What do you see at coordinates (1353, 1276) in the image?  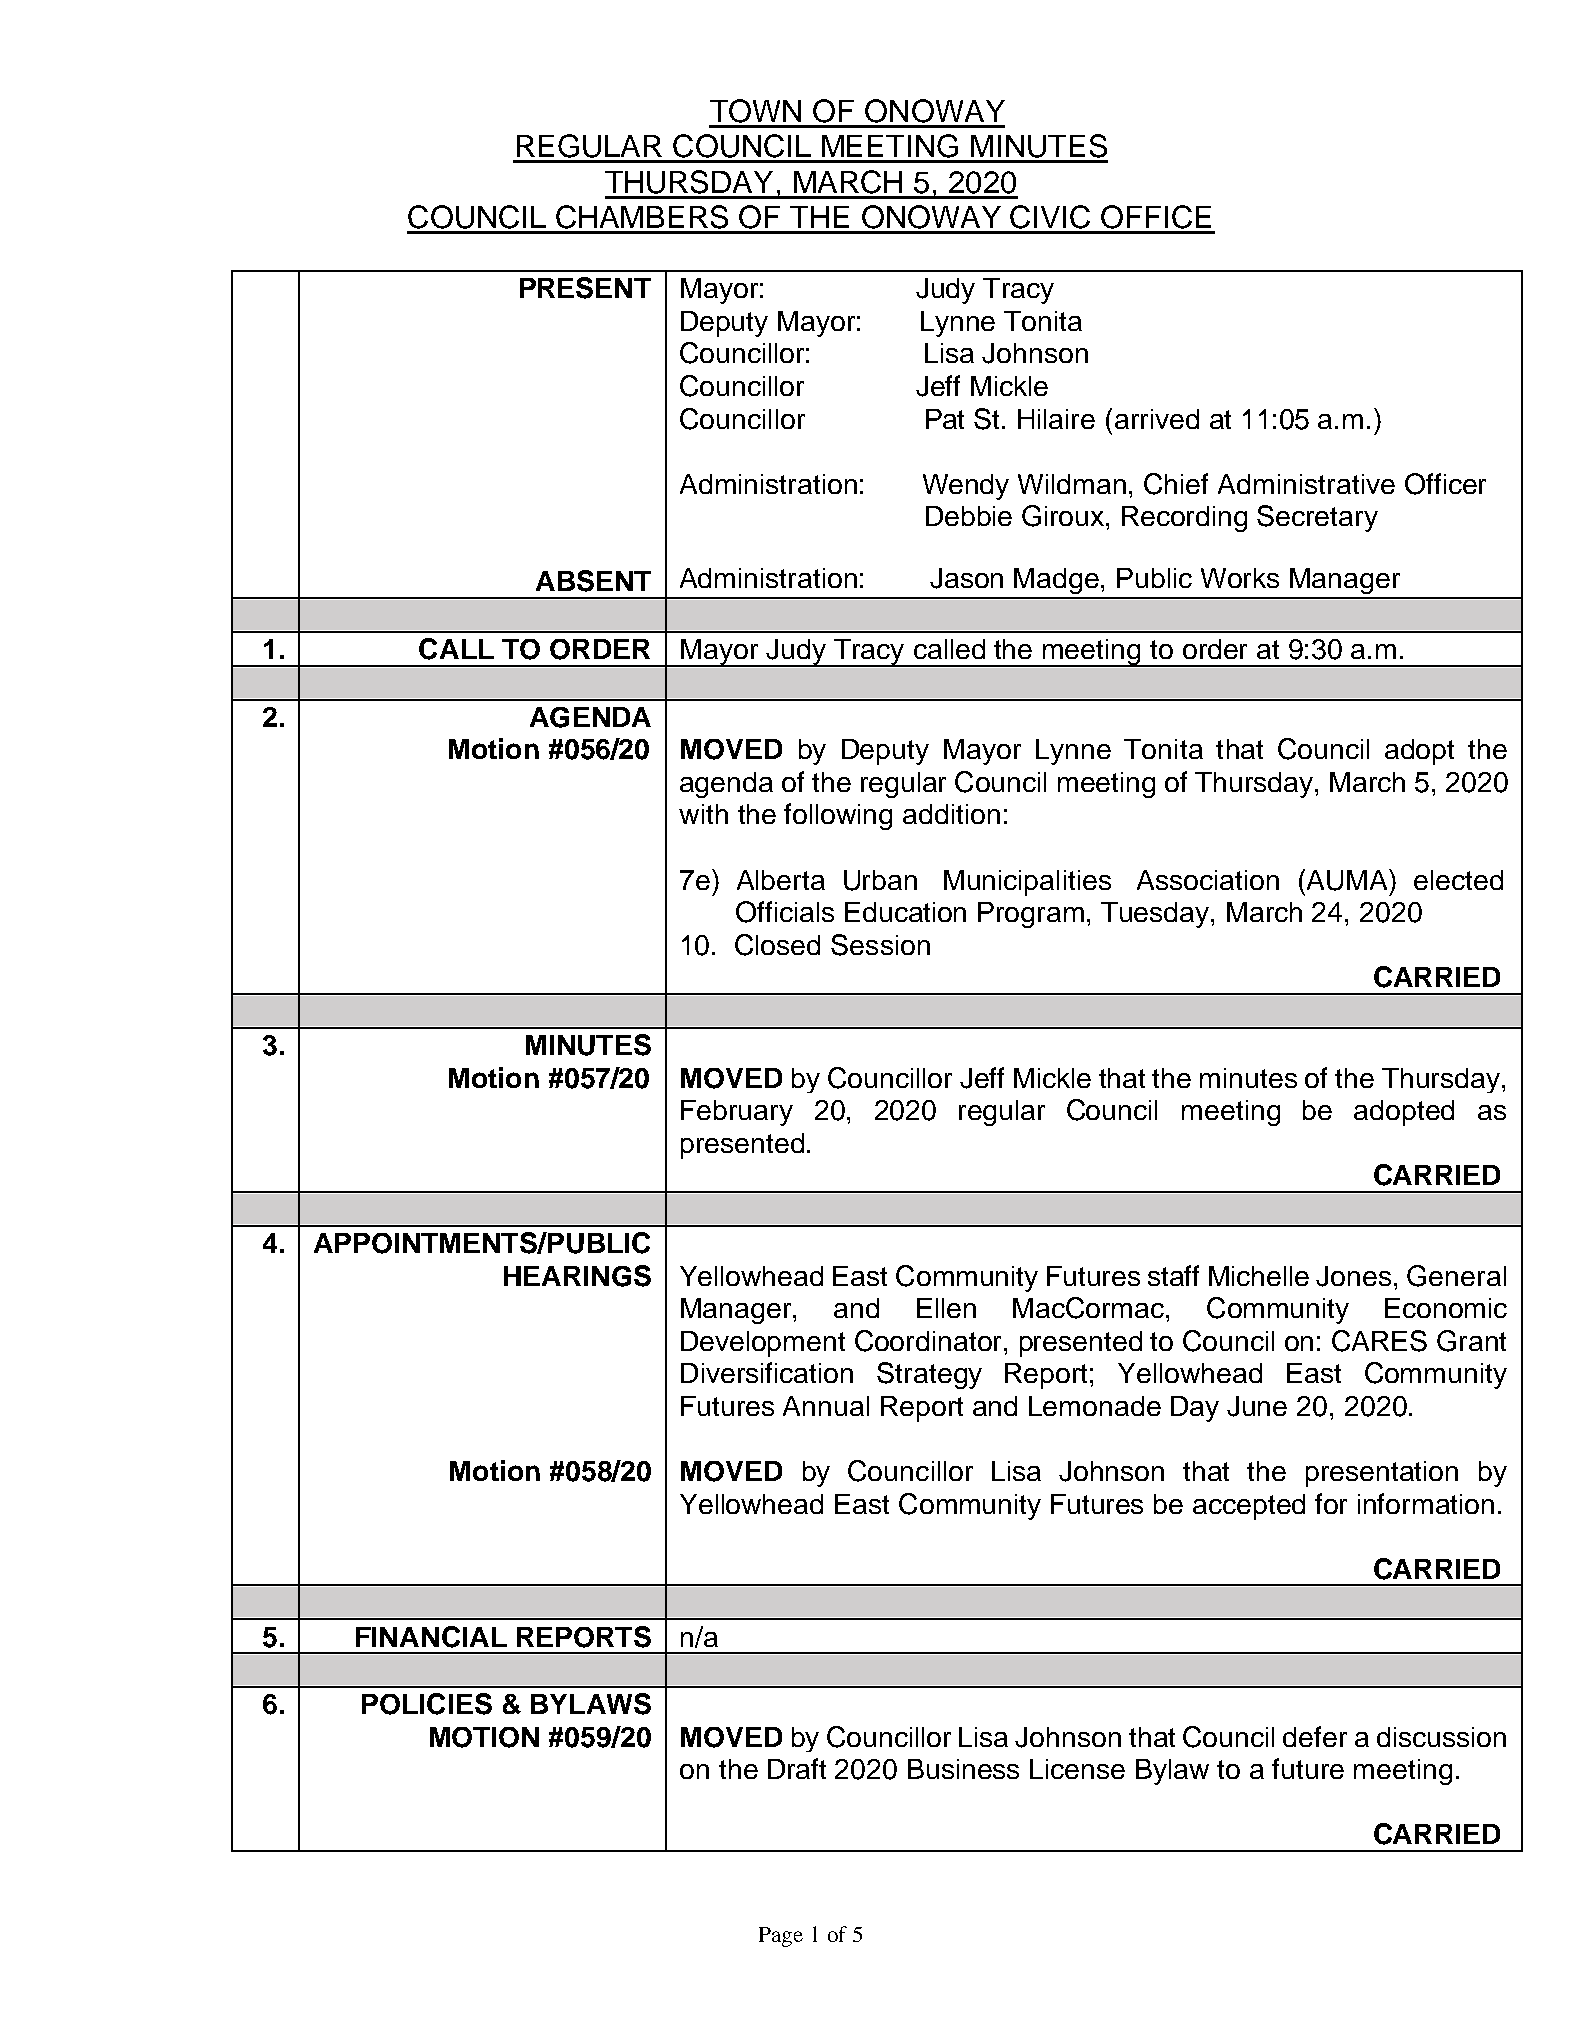 I see `Jones` at bounding box center [1353, 1276].
